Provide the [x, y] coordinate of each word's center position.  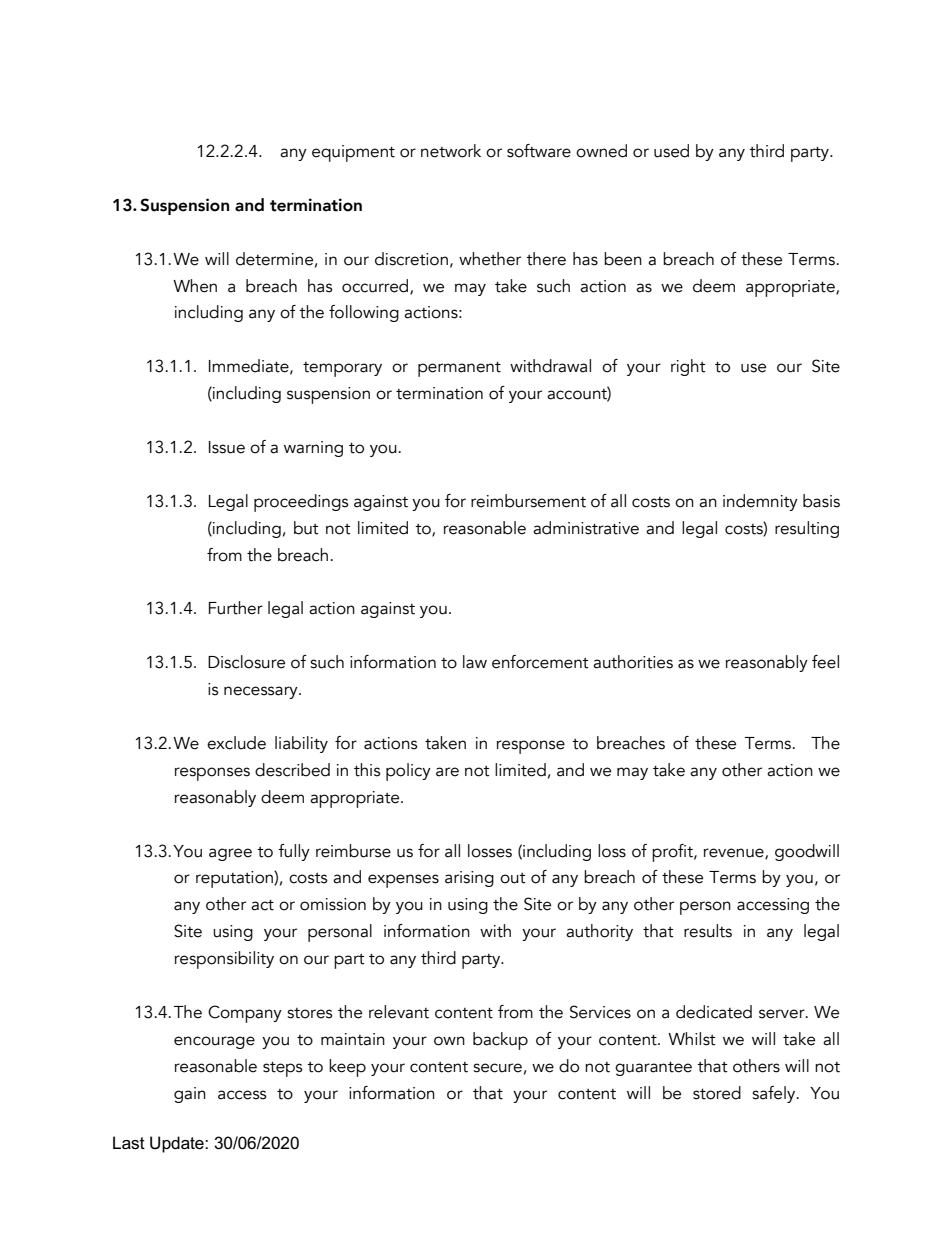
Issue [227, 447]
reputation [235, 879]
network [451, 151]
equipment [353, 153]
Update [178, 1144]
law [475, 662]
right [688, 367]
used [671, 151]
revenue [735, 853]
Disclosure [246, 662]
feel [825, 662]
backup [500, 1041]
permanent [459, 369]
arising [469, 879]
